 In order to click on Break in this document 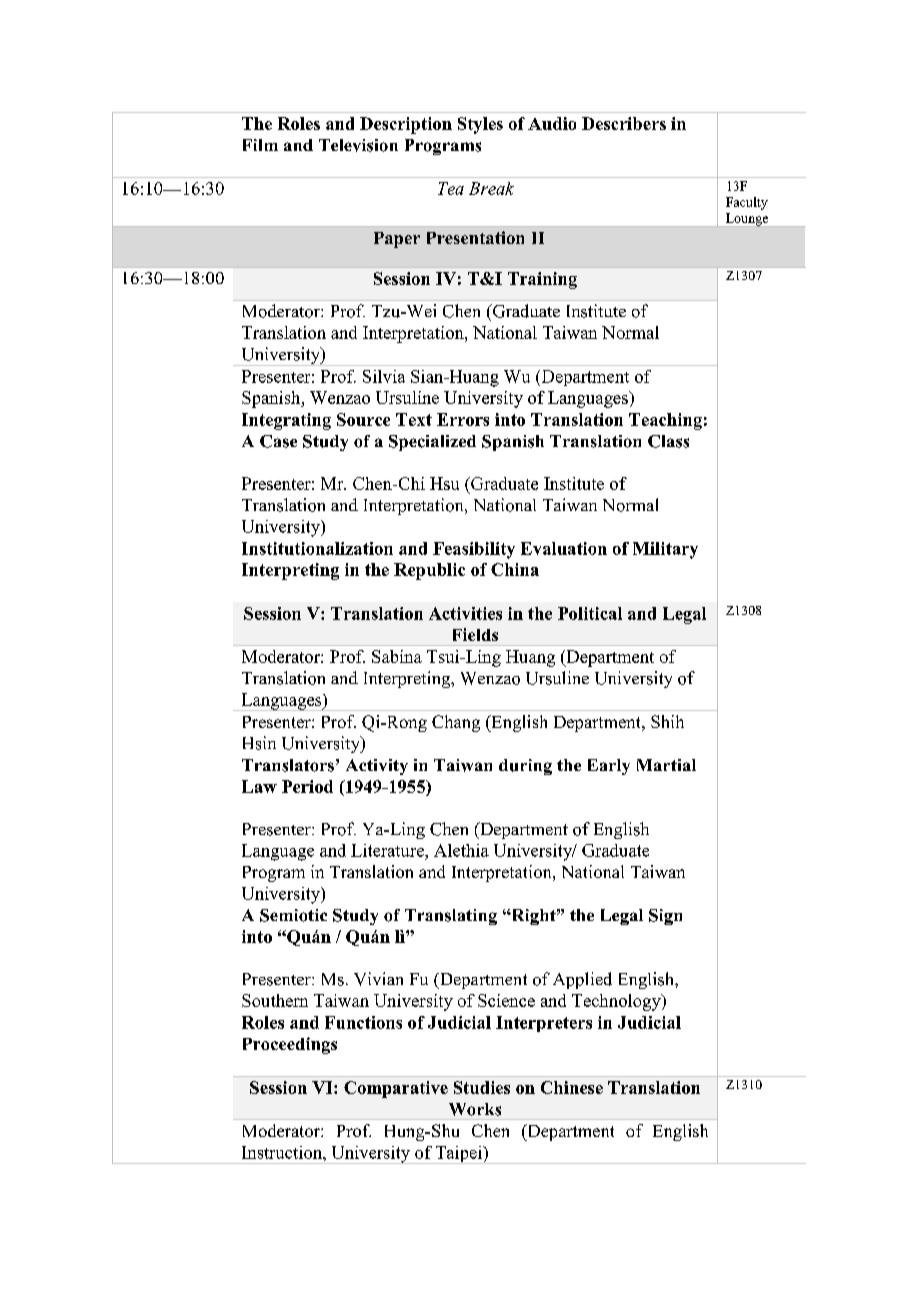, I will do `click(491, 188)`.
